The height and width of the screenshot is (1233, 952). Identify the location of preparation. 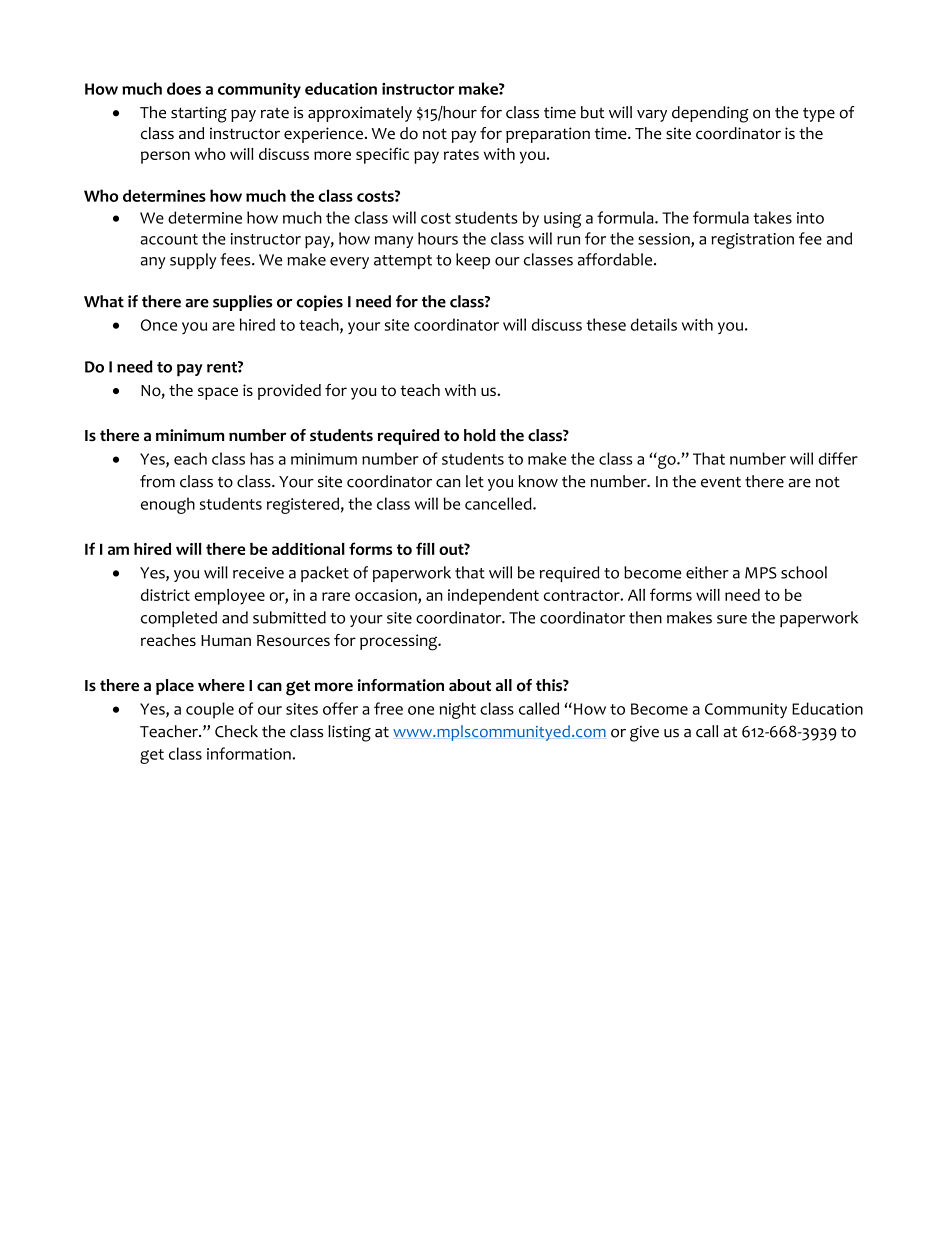
(548, 135).
